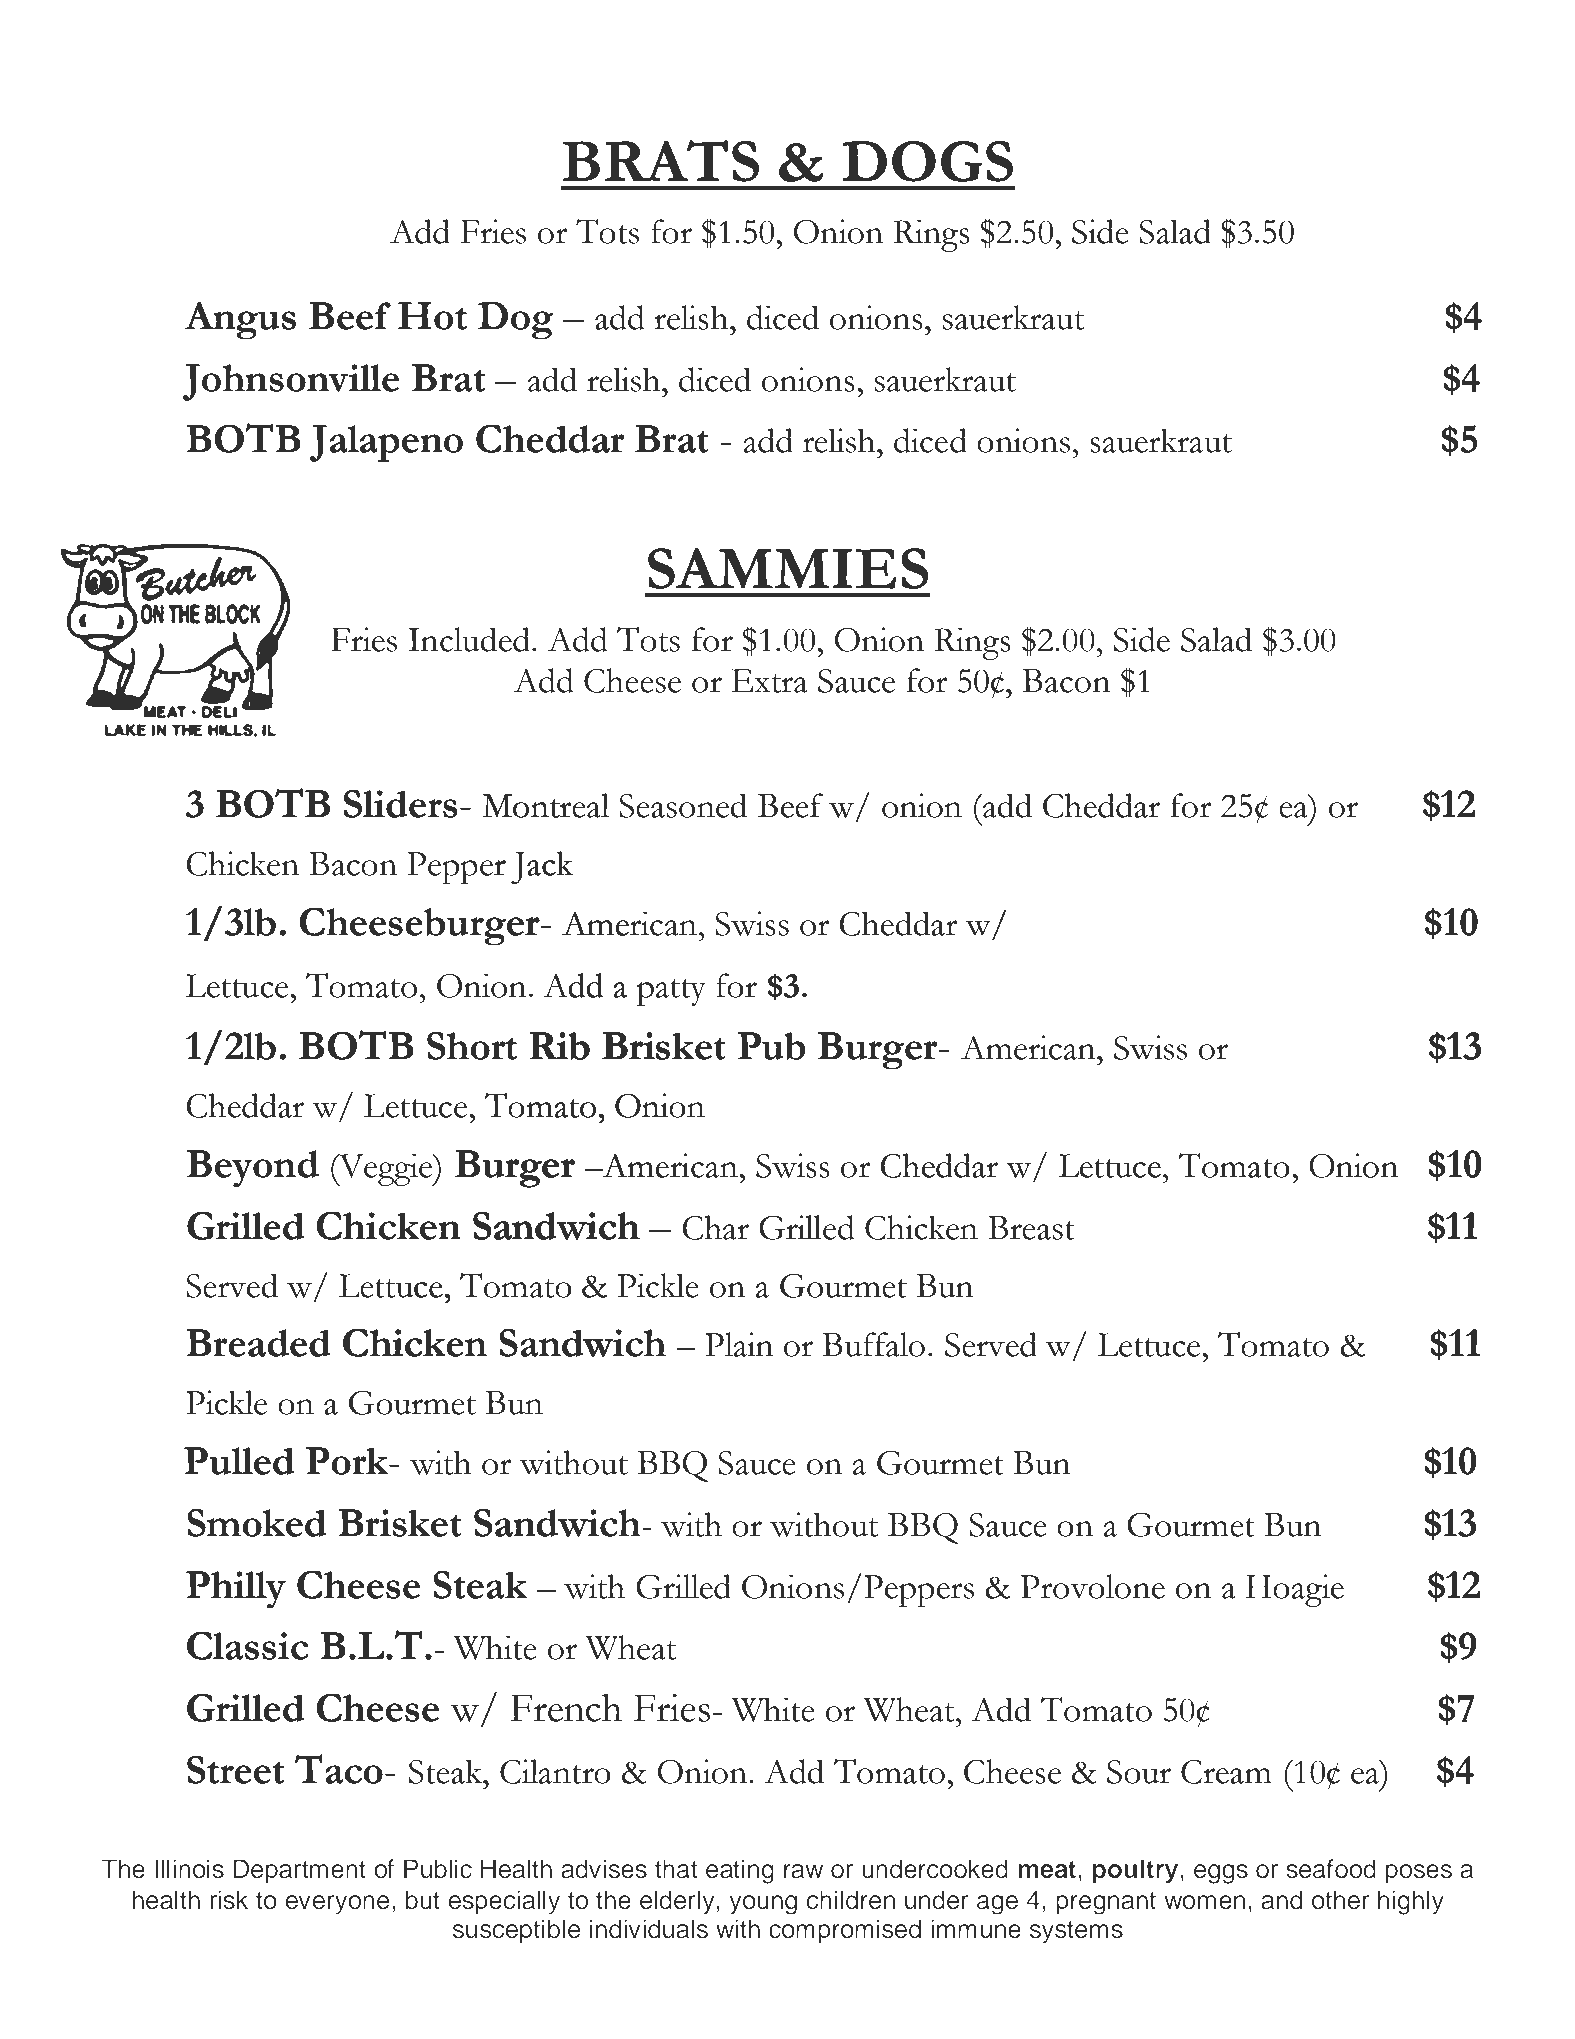  I want to click on Hot, so click(432, 316).
